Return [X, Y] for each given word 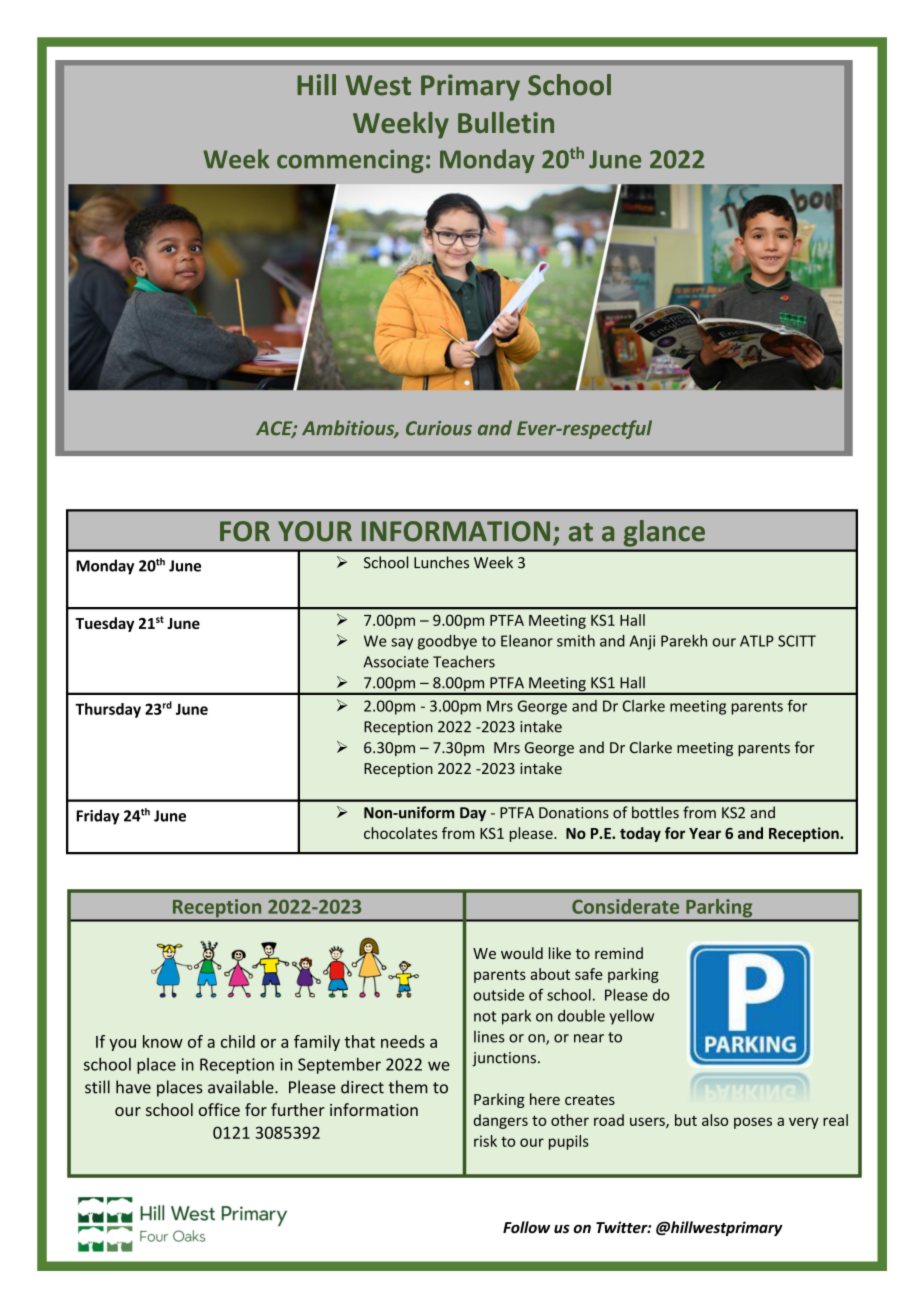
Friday [97, 817]
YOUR [315, 531]
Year [705, 833]
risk [485, 1141]
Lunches [441, 562]
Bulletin [506, 122]
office [219, 1109]
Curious [439, 428]
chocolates [400, 833]
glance [664, 533]
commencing [350, 161]
